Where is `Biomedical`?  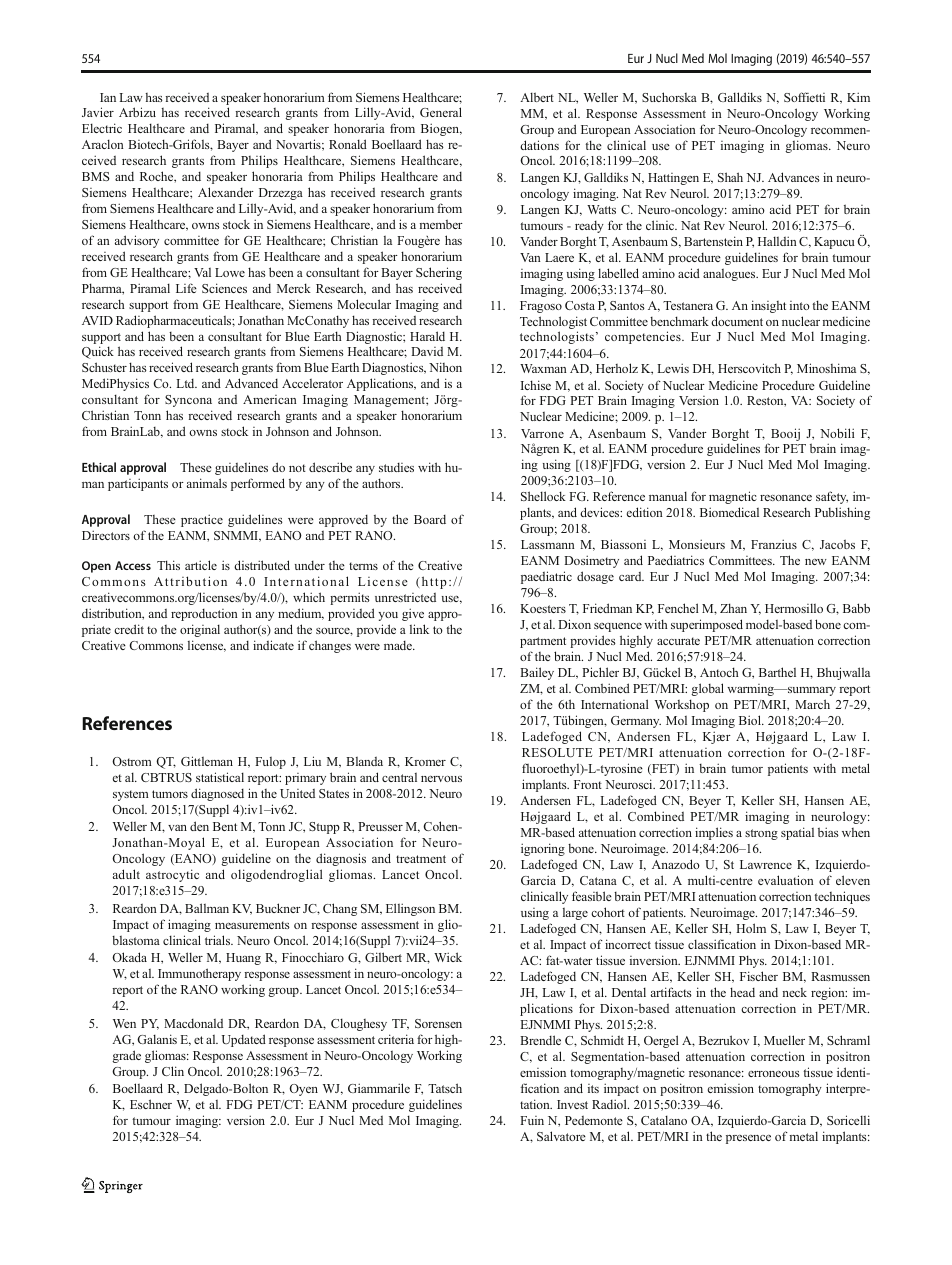 Biomedical is located at coordinates (729, 512).
